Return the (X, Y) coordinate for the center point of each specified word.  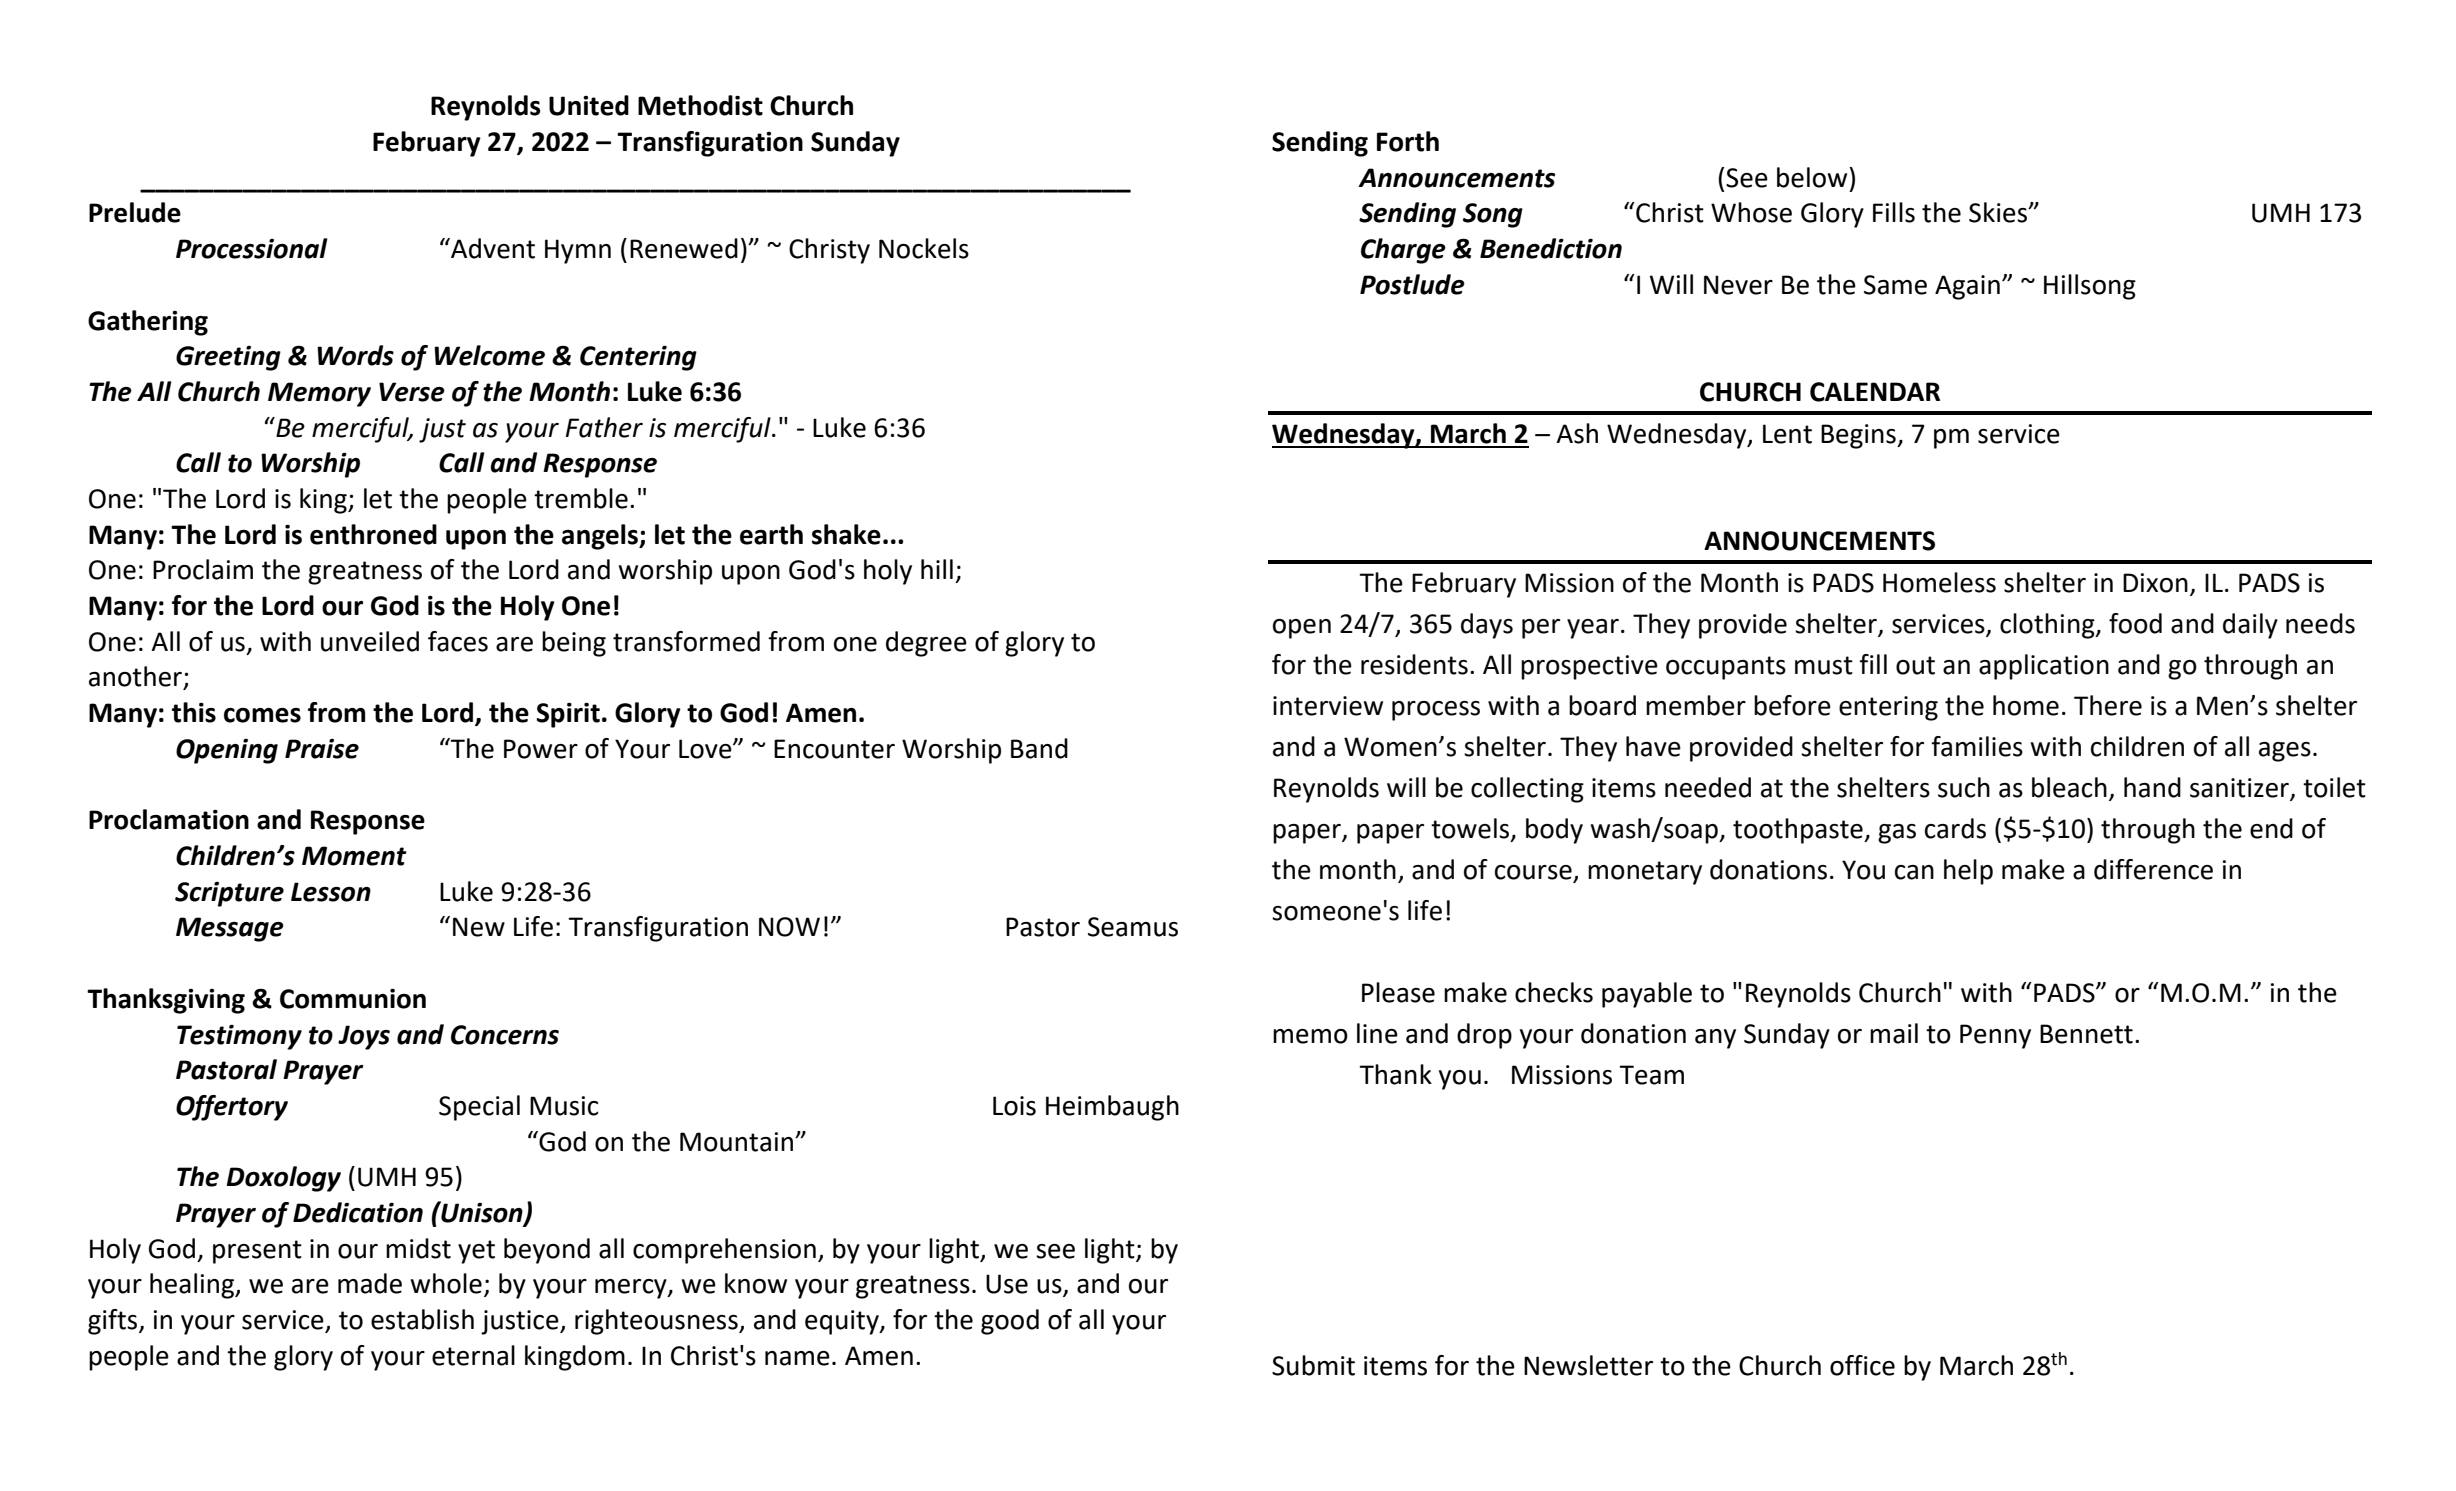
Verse (412, 392)
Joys (364, 1037)
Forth (1408, 141)
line (1377, 1033)
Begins (1859, 436)
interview (1328, 706)
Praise (322, 749)
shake (846, 534)
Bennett (2086, 1034)
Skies (1999, 212)
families (1977, 746)
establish (422, 1319)
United (589, 105)
